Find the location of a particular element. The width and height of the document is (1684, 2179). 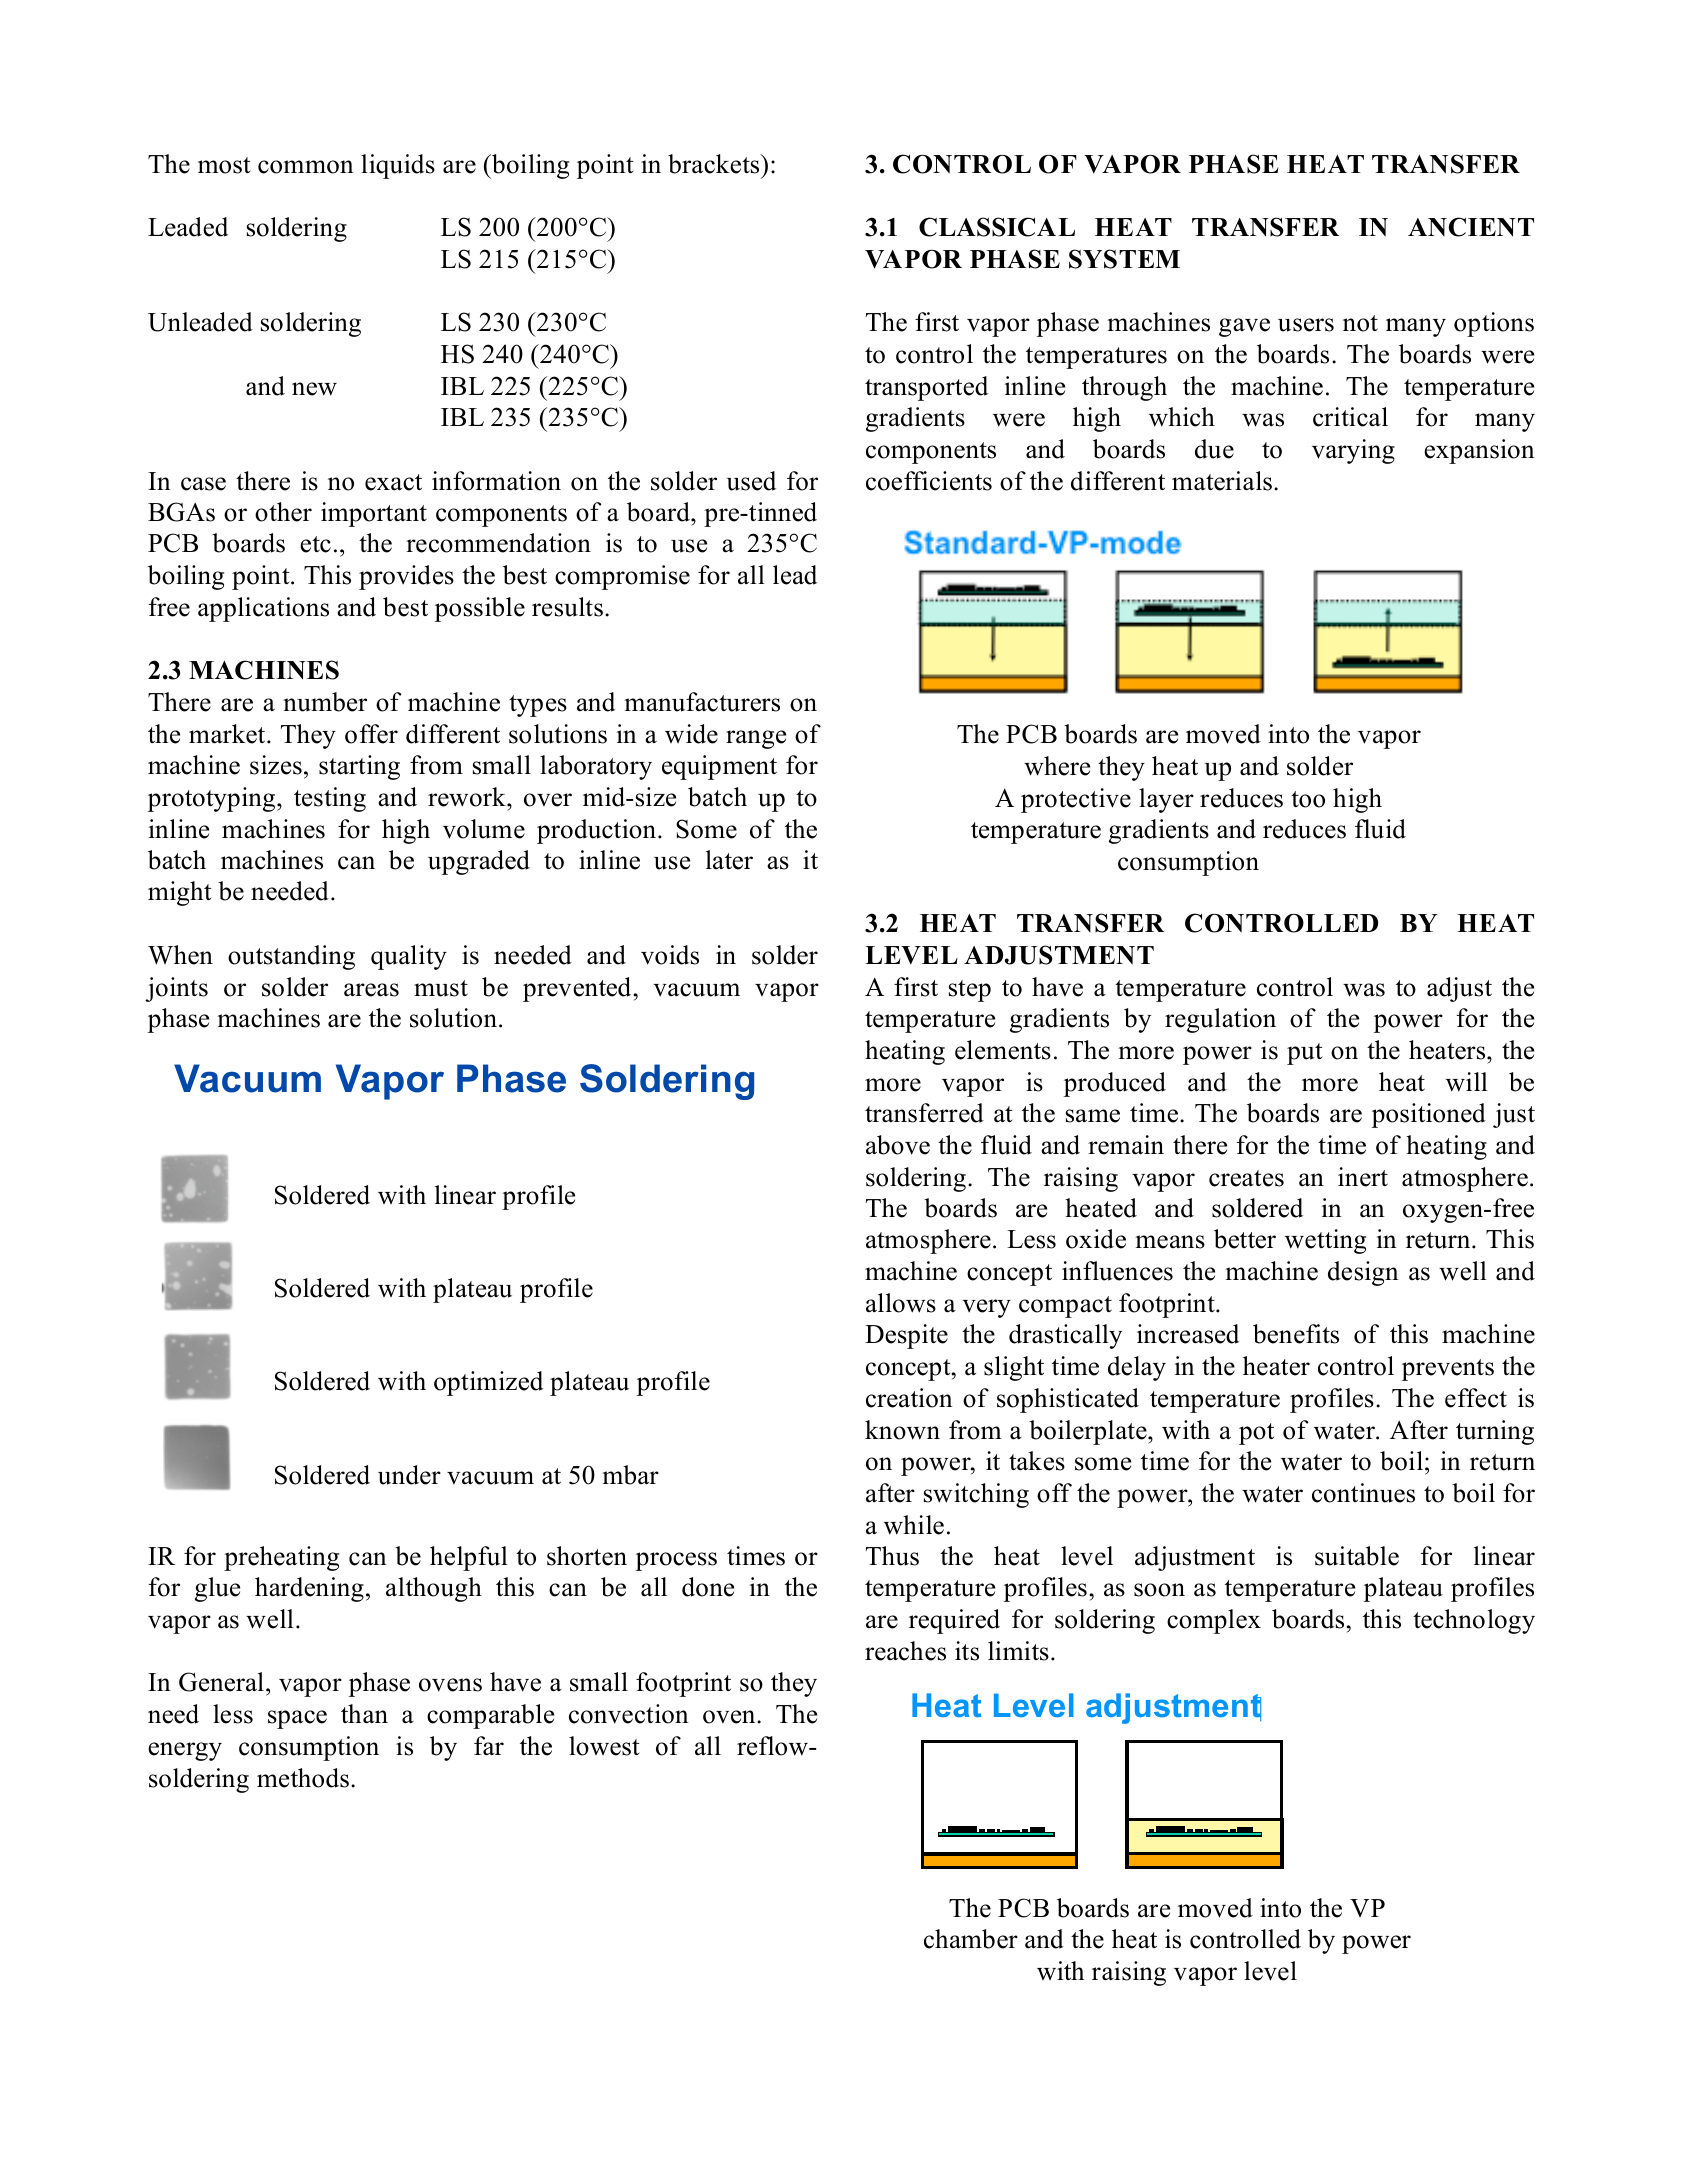

energy is located at coordinates (185, 1751).
